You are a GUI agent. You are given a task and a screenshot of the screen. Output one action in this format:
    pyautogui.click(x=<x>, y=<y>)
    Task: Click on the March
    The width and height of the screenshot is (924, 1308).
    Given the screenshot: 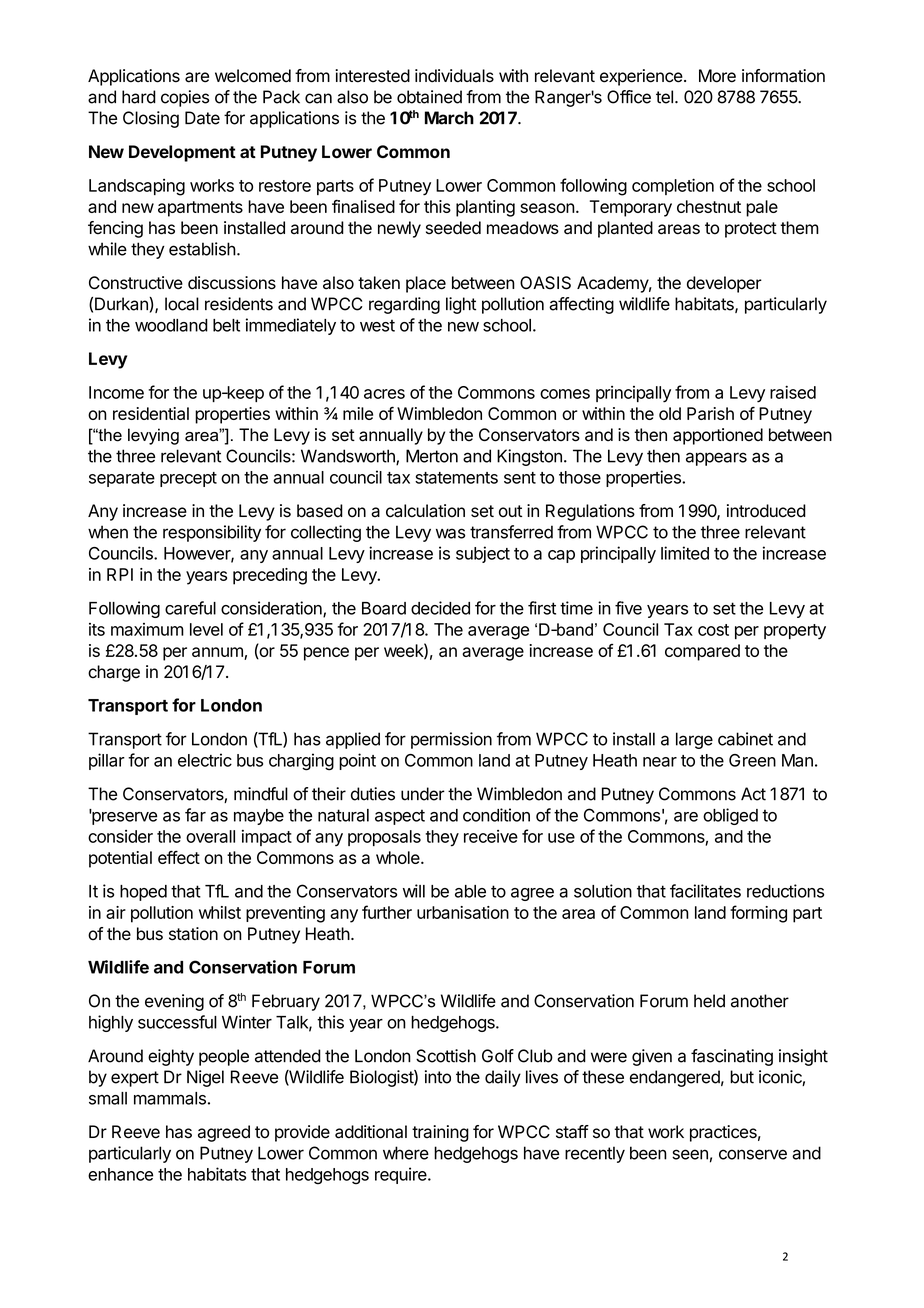 What is the action you would take?
    pyautogui.click(x=449, y=118)
